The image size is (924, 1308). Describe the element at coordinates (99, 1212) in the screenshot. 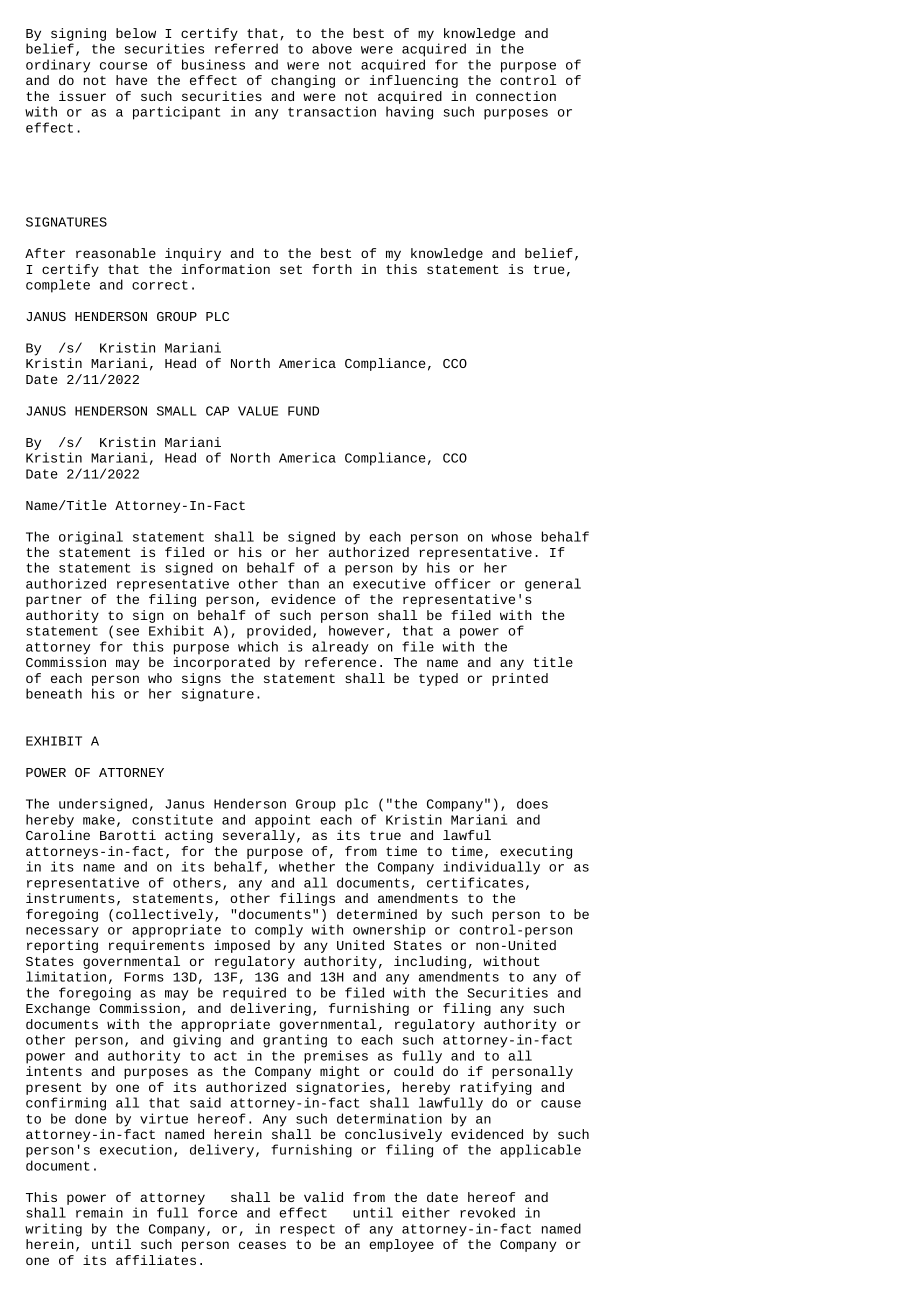

I see `remain` at that location.
